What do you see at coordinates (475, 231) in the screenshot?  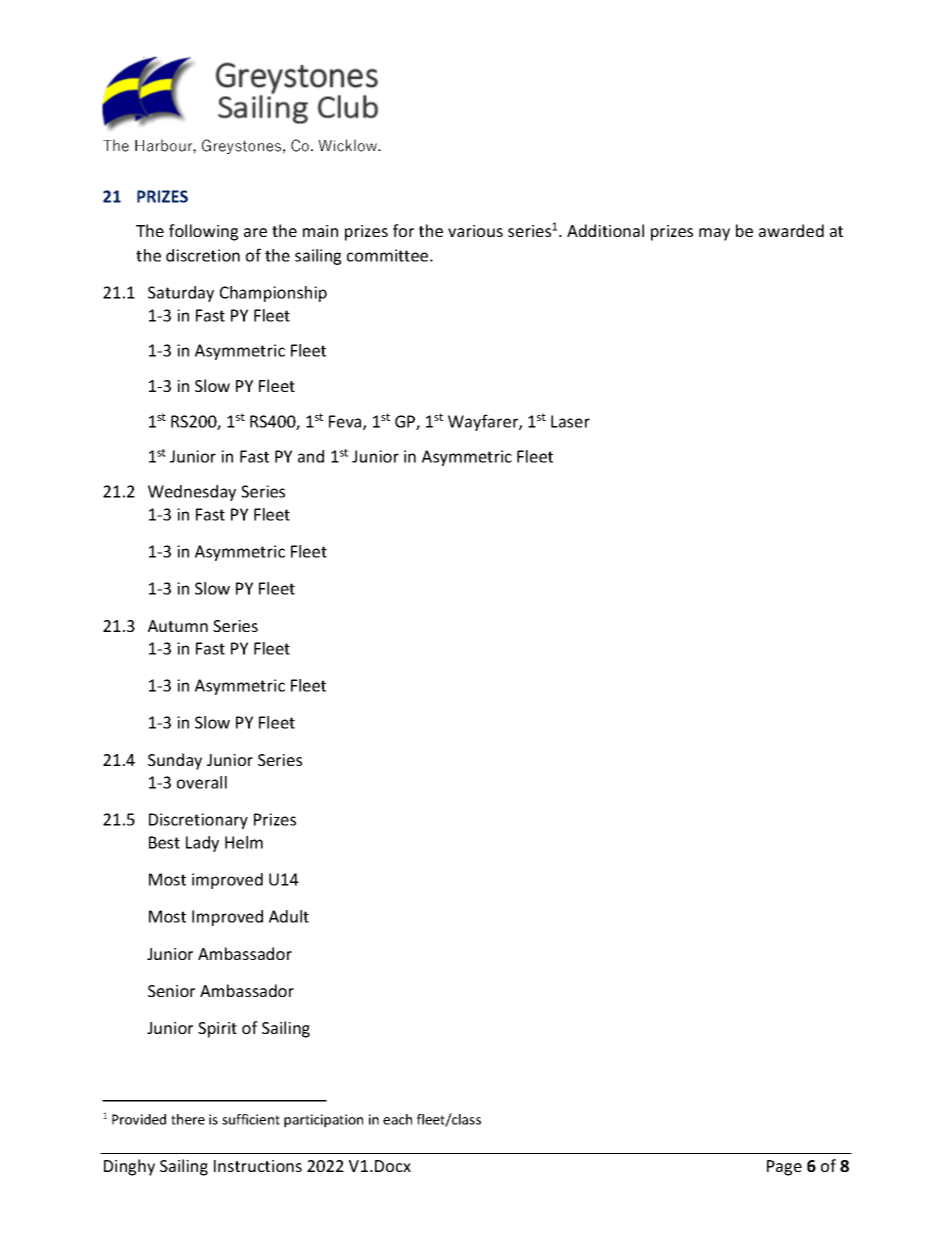 I see `various` at bounding box center [475, 231].
